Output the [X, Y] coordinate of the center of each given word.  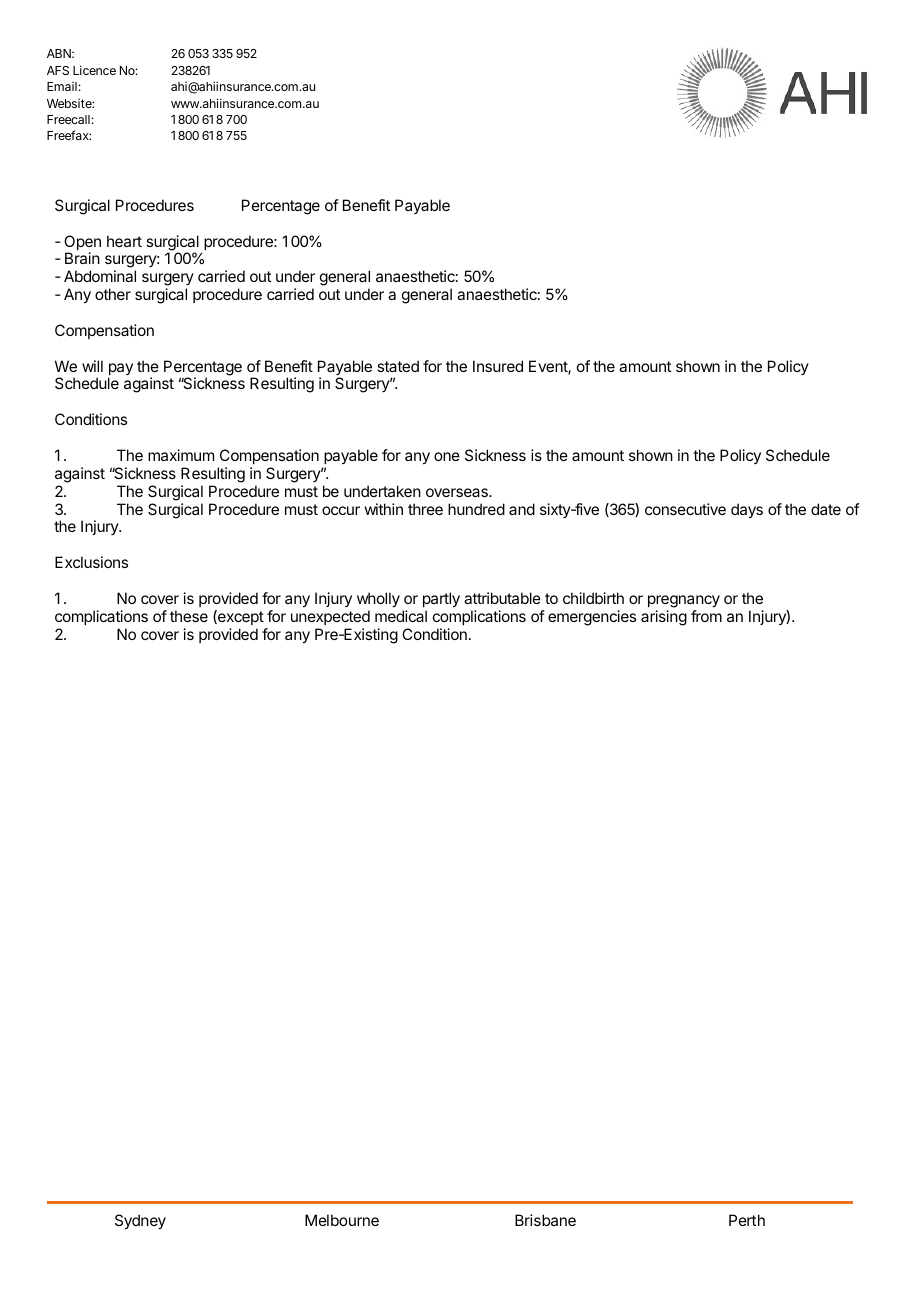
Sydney [140, 1222]
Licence [94, 70]
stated [398, 366]
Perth [747, 1220]
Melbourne [342, 1220]
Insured [498, 366]
